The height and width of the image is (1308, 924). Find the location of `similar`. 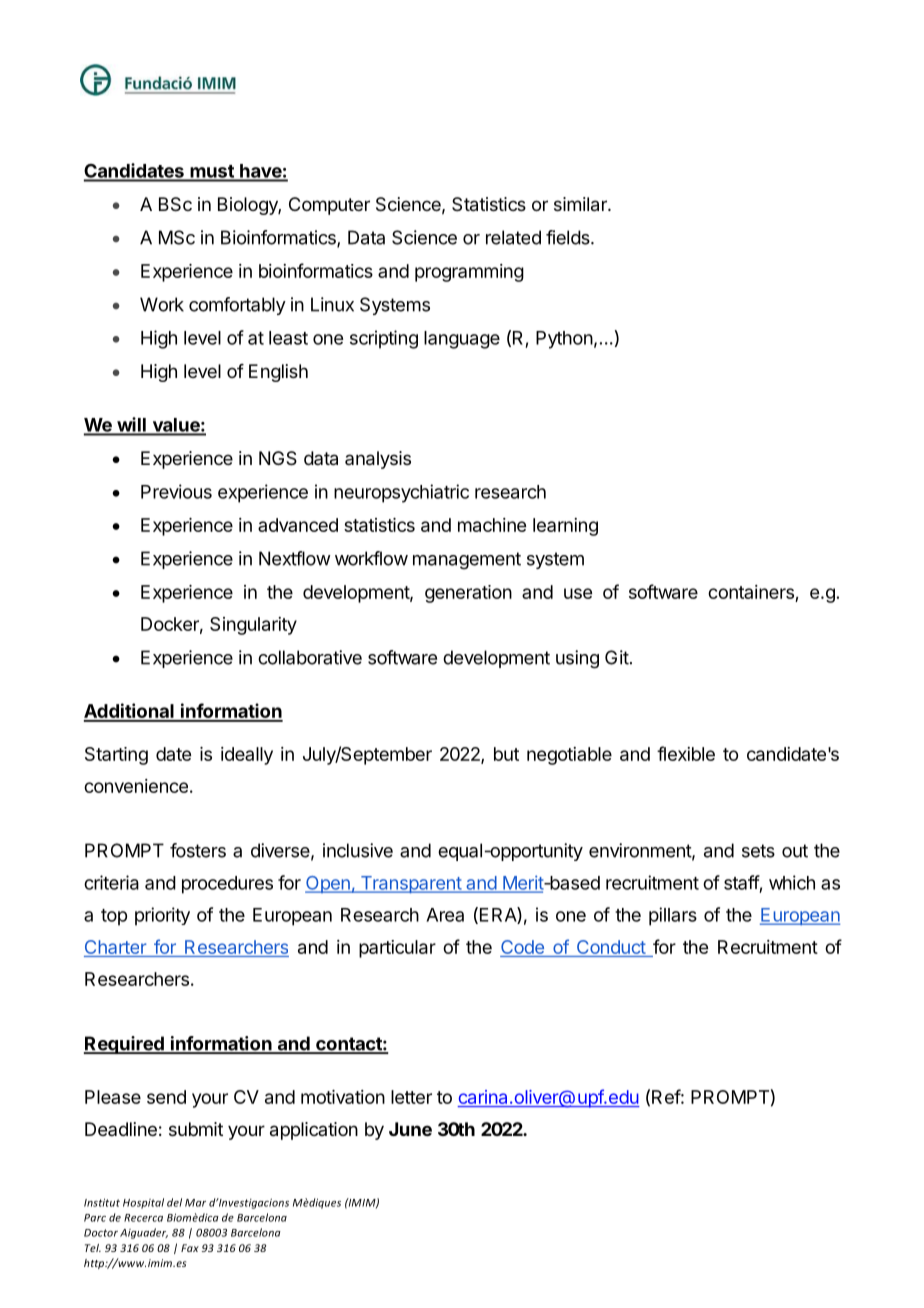

similar is located at coordinates (581, 204).
